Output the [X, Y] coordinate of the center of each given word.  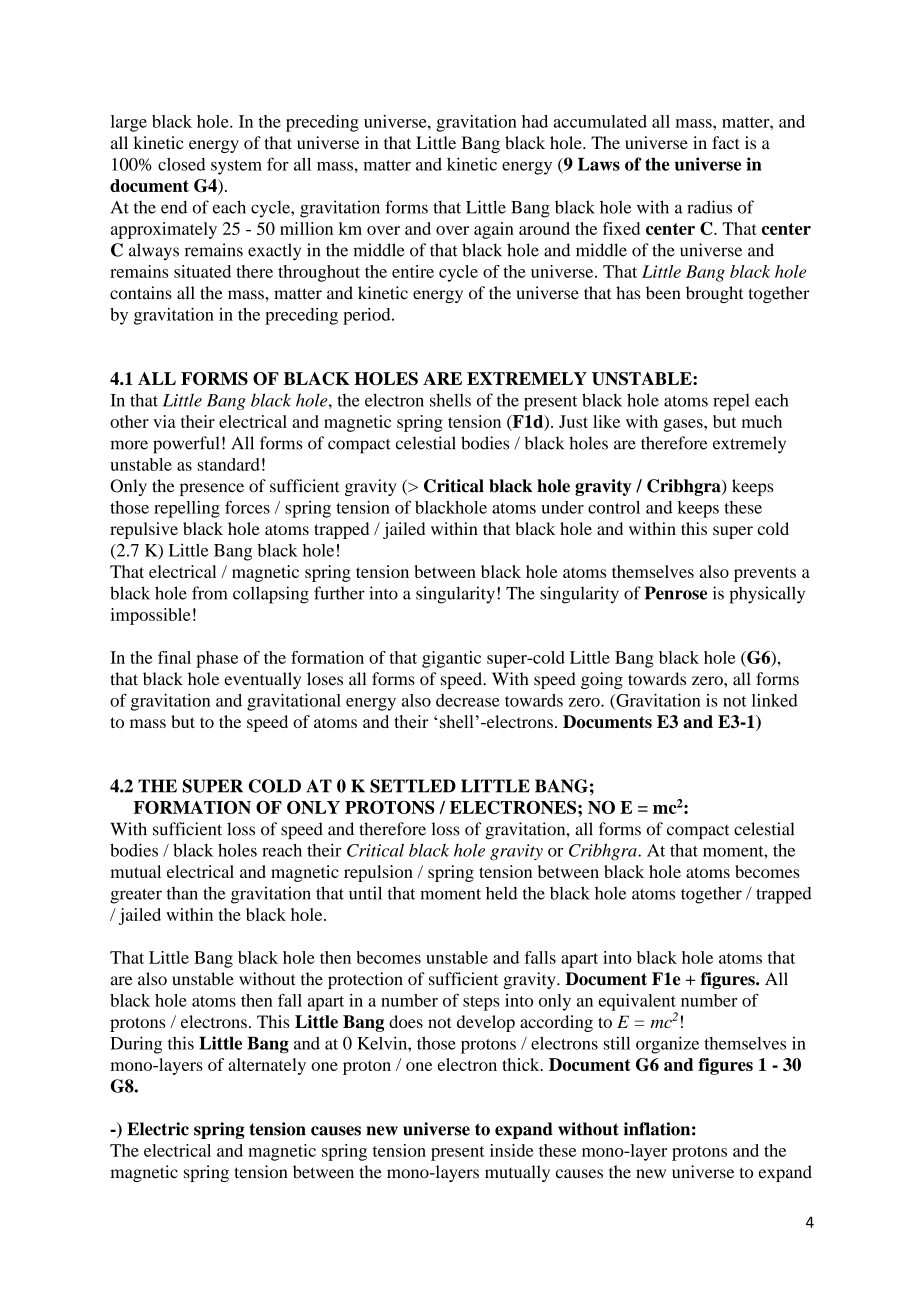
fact [726, 142]
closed [182, 164]
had [535, 121]
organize [667, 1045]
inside [511, 1150]
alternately [267, 1066]
